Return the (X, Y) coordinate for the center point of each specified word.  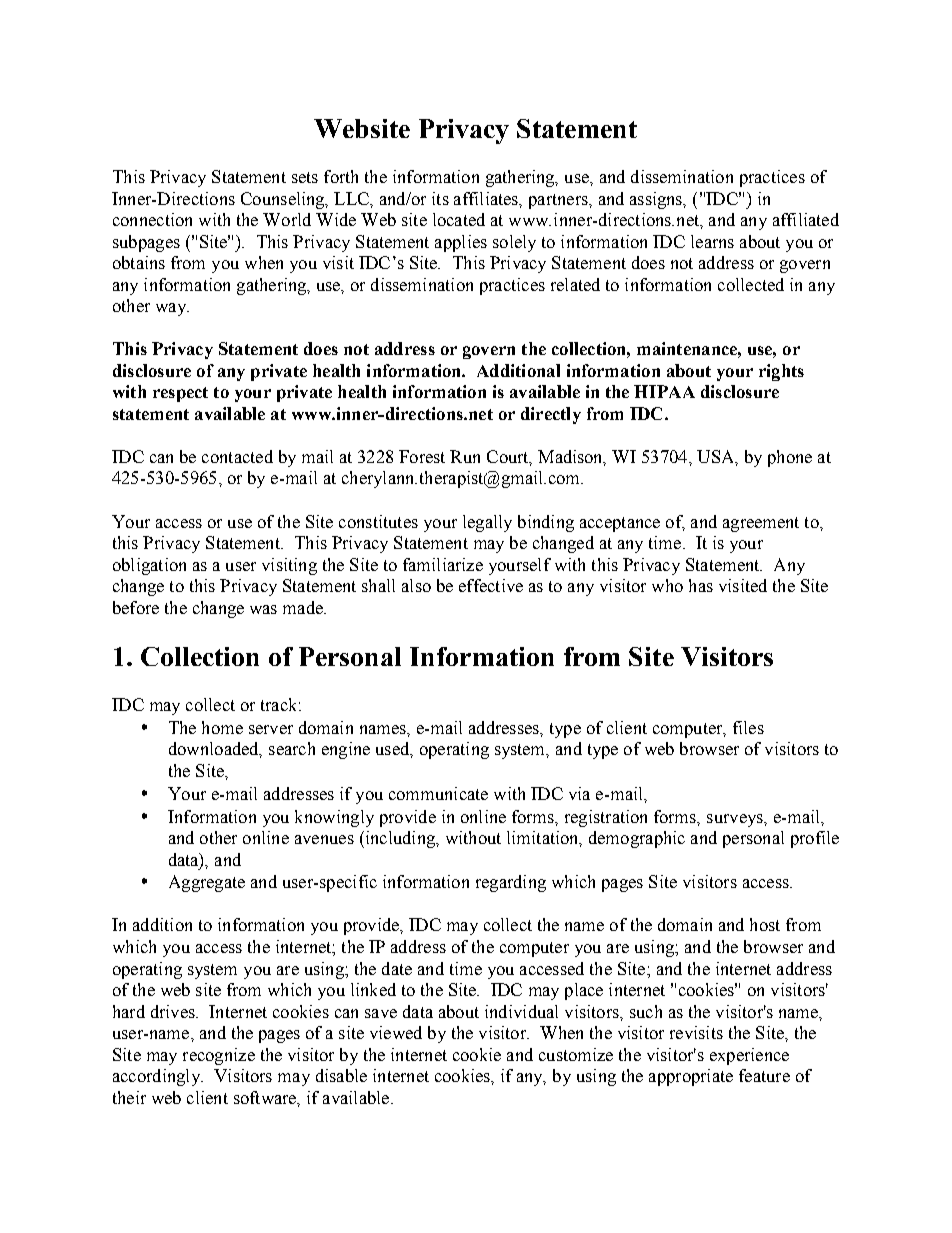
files (748, 727)
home (222, 727)
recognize (219, 1056)
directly (551, 415)
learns (712, 241)
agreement (761, 524)
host (765, 924)
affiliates (487, 199)
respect (180, 394)
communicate (438, 793)
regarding (511, 883)
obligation (149, 566)
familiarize (443, 564)
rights (781, 372)
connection (152, 219)
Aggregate (207, 883)
